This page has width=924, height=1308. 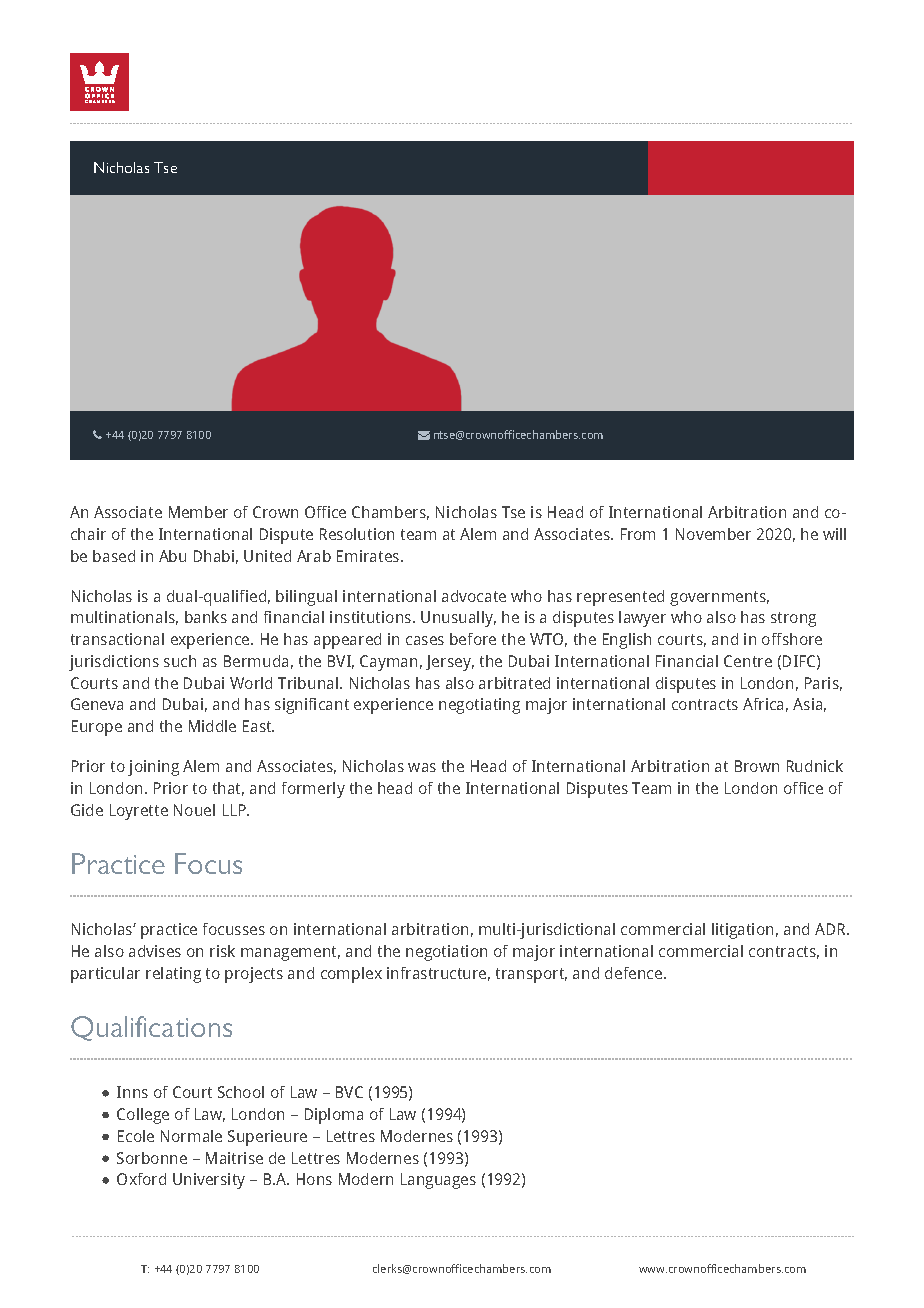 What do you see at coordinates (357, 534) in the page?
I see `Resolution` at bounding box center [357, 534].
